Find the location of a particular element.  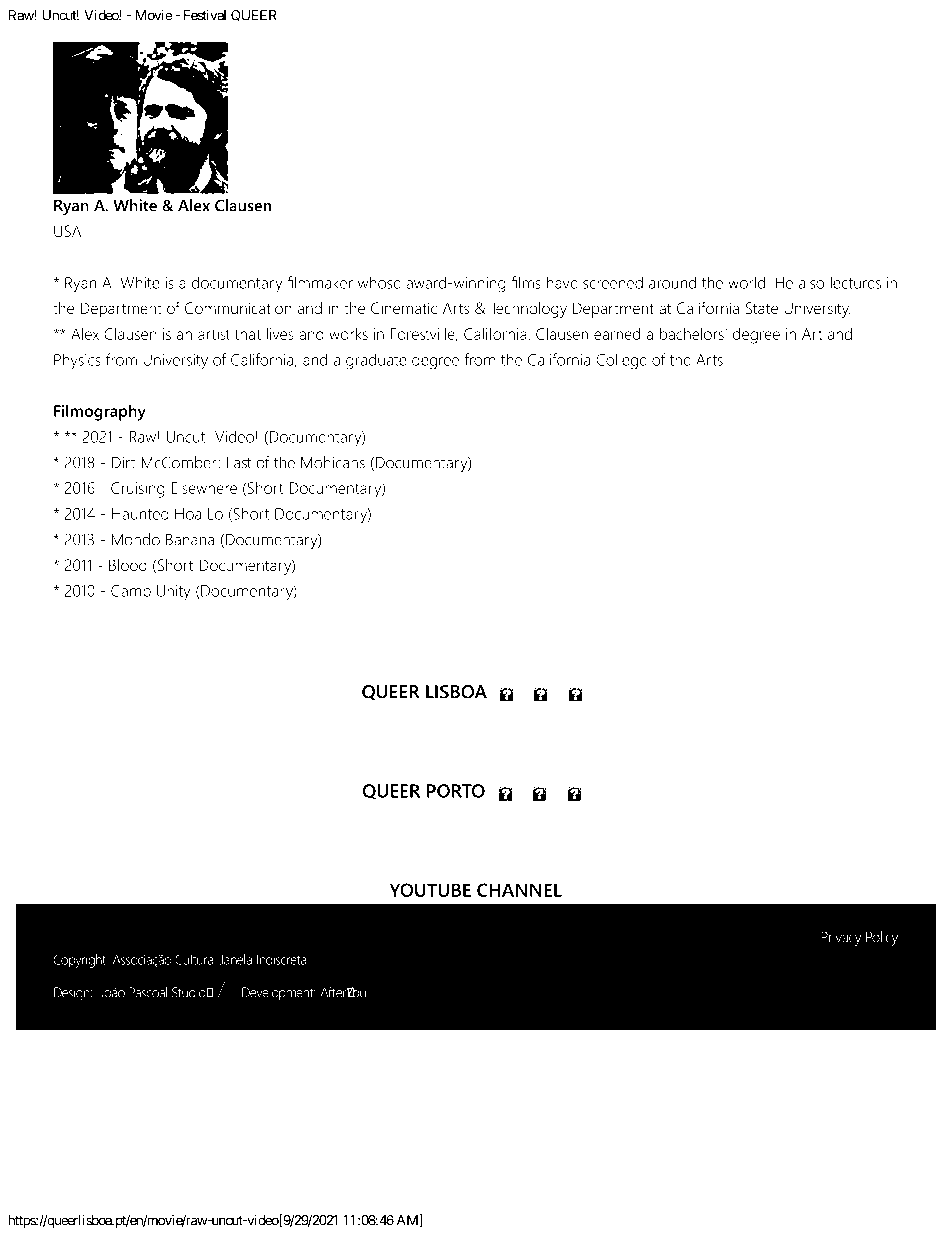

State is located at coordinates (762, 308).
